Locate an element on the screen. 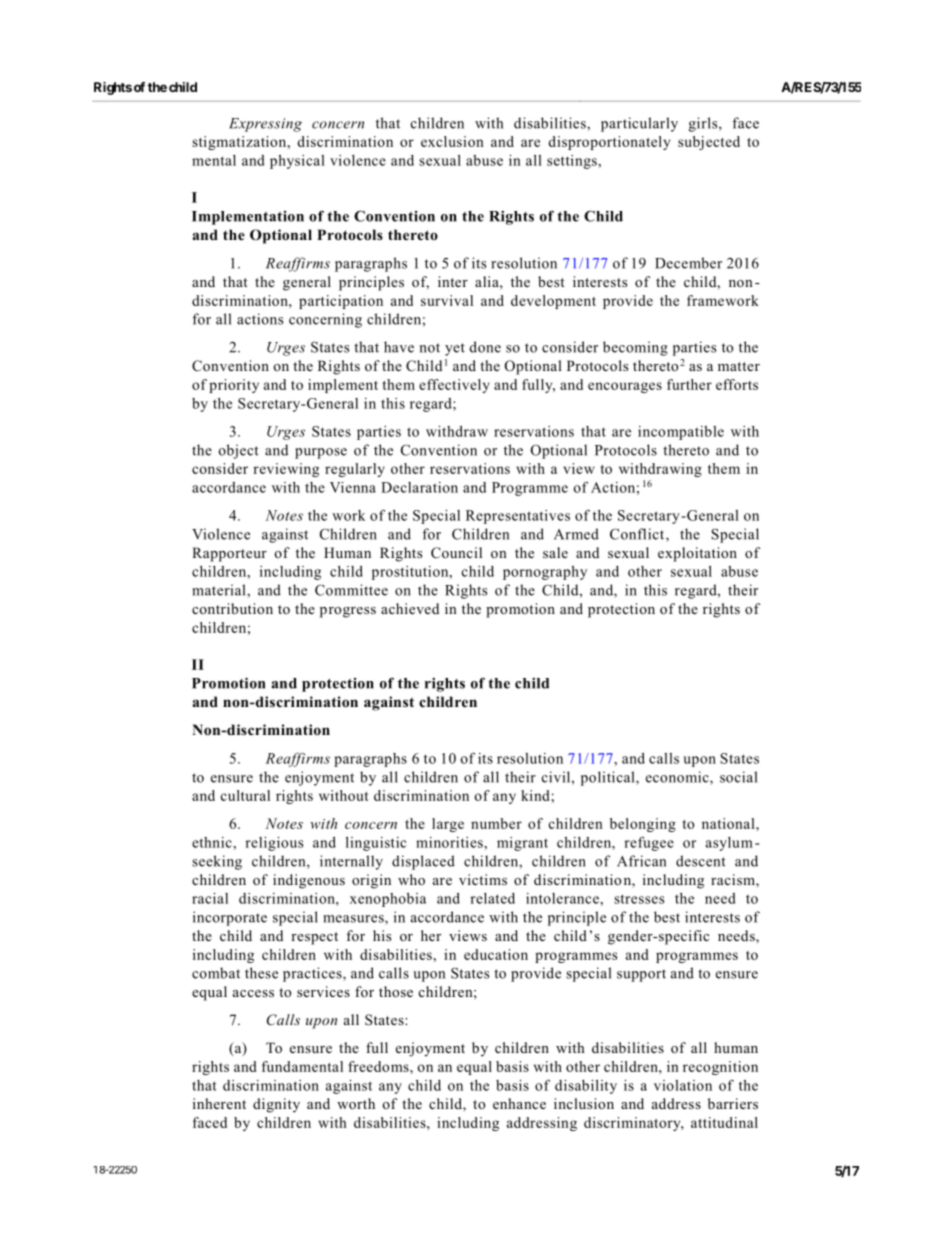  enhance is located at coordinates (519, 1103).
